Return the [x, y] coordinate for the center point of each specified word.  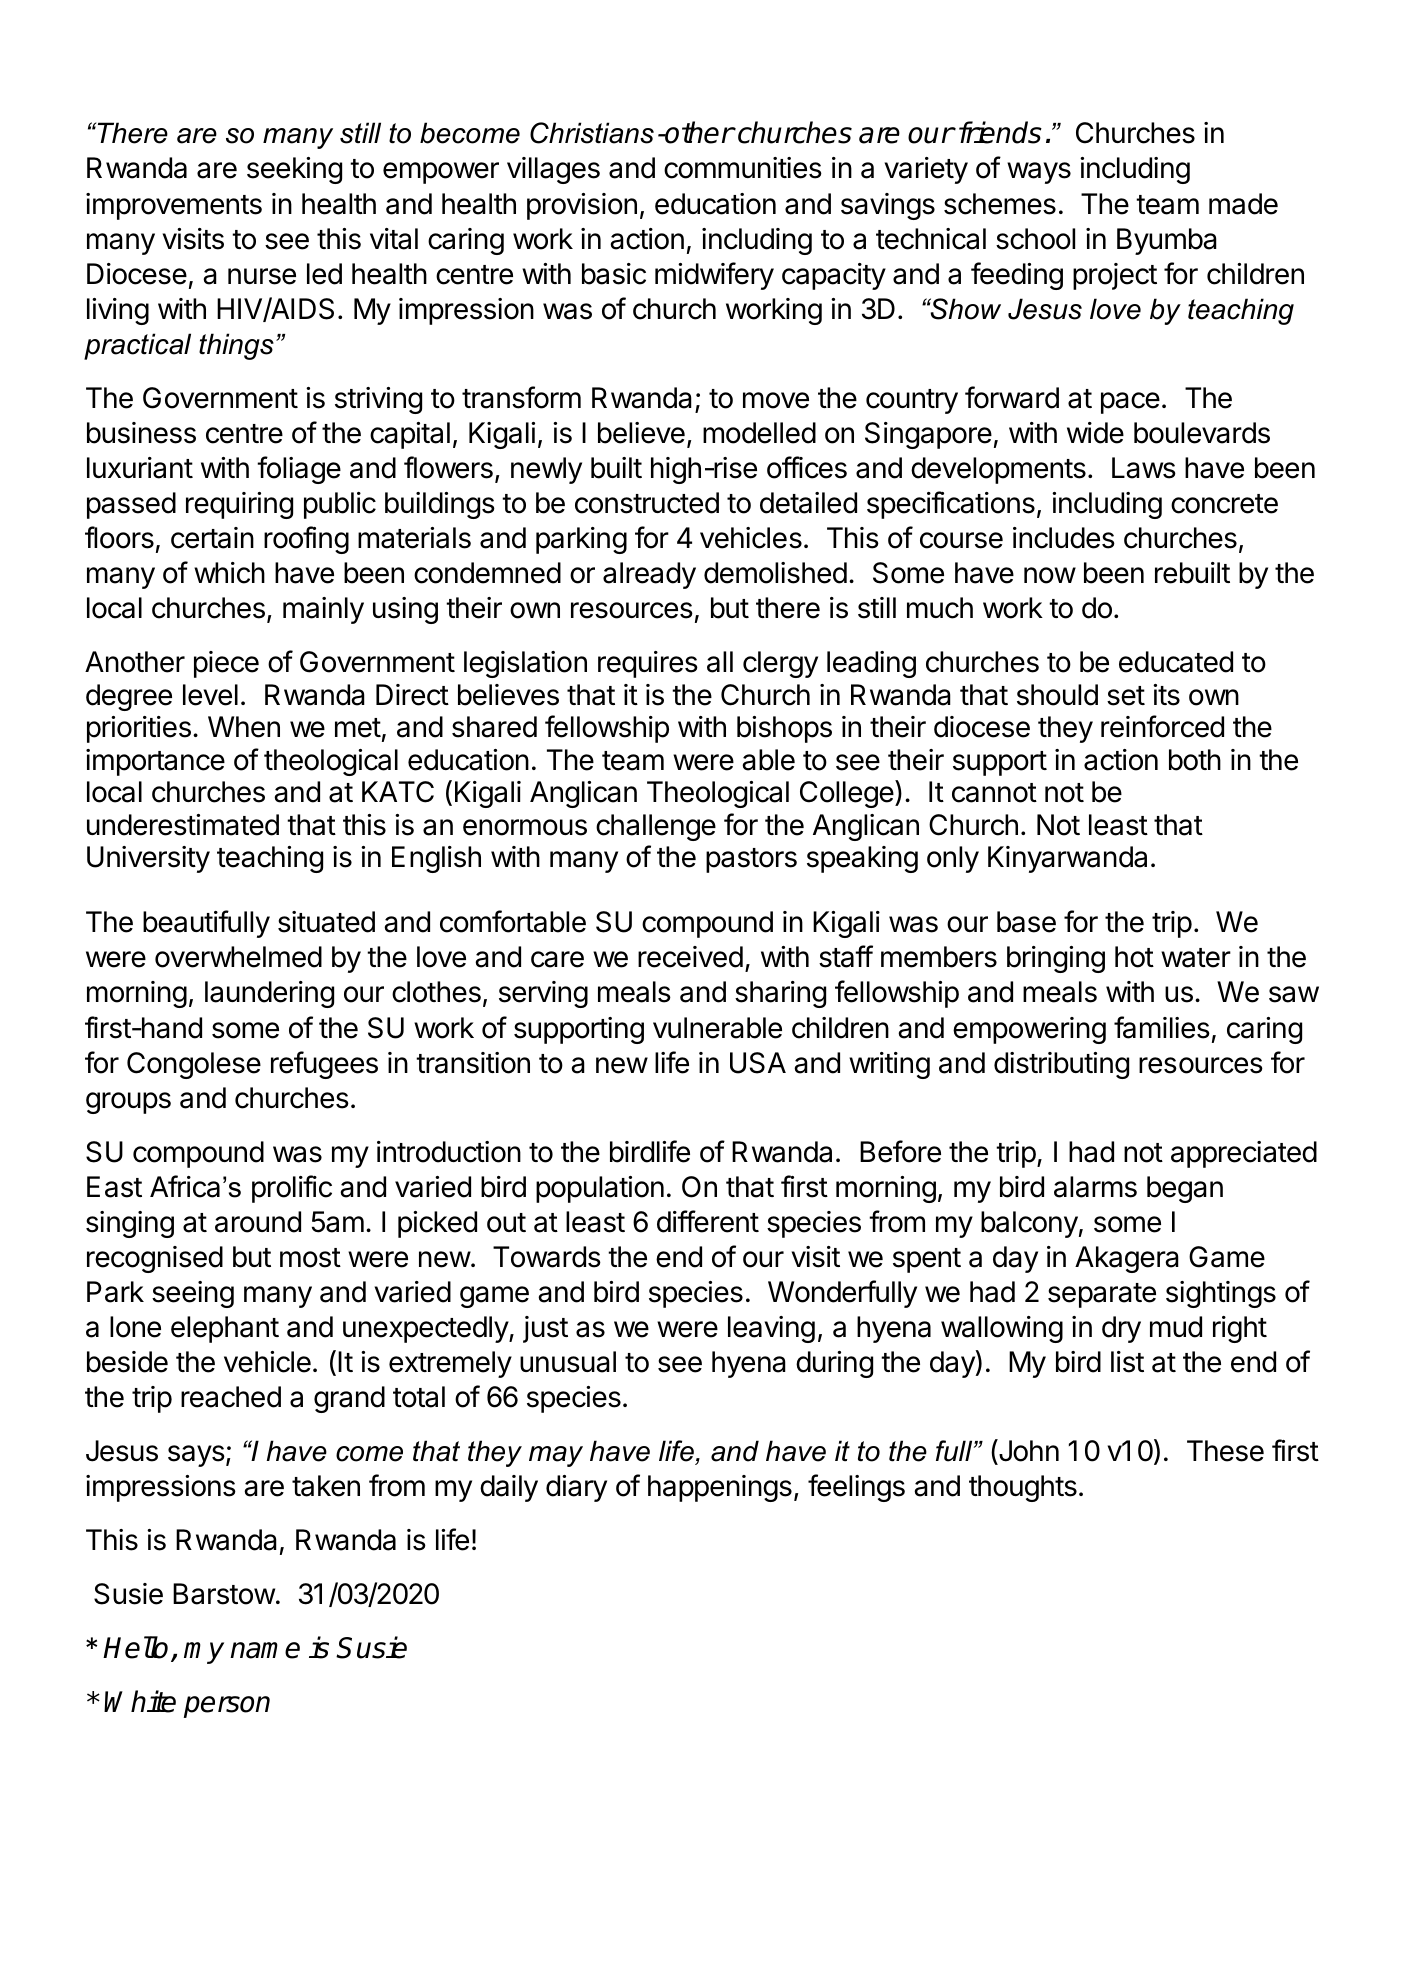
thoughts [1023, 1488]
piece [226, 664]
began [1185, 1189]
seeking [294, 170]
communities [743, 168]
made [1243, 204]
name [265, 1650]
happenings [720, 1488]
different [708, 1221]
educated [1176, 662]
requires [648, 664]
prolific [292, 1189]
